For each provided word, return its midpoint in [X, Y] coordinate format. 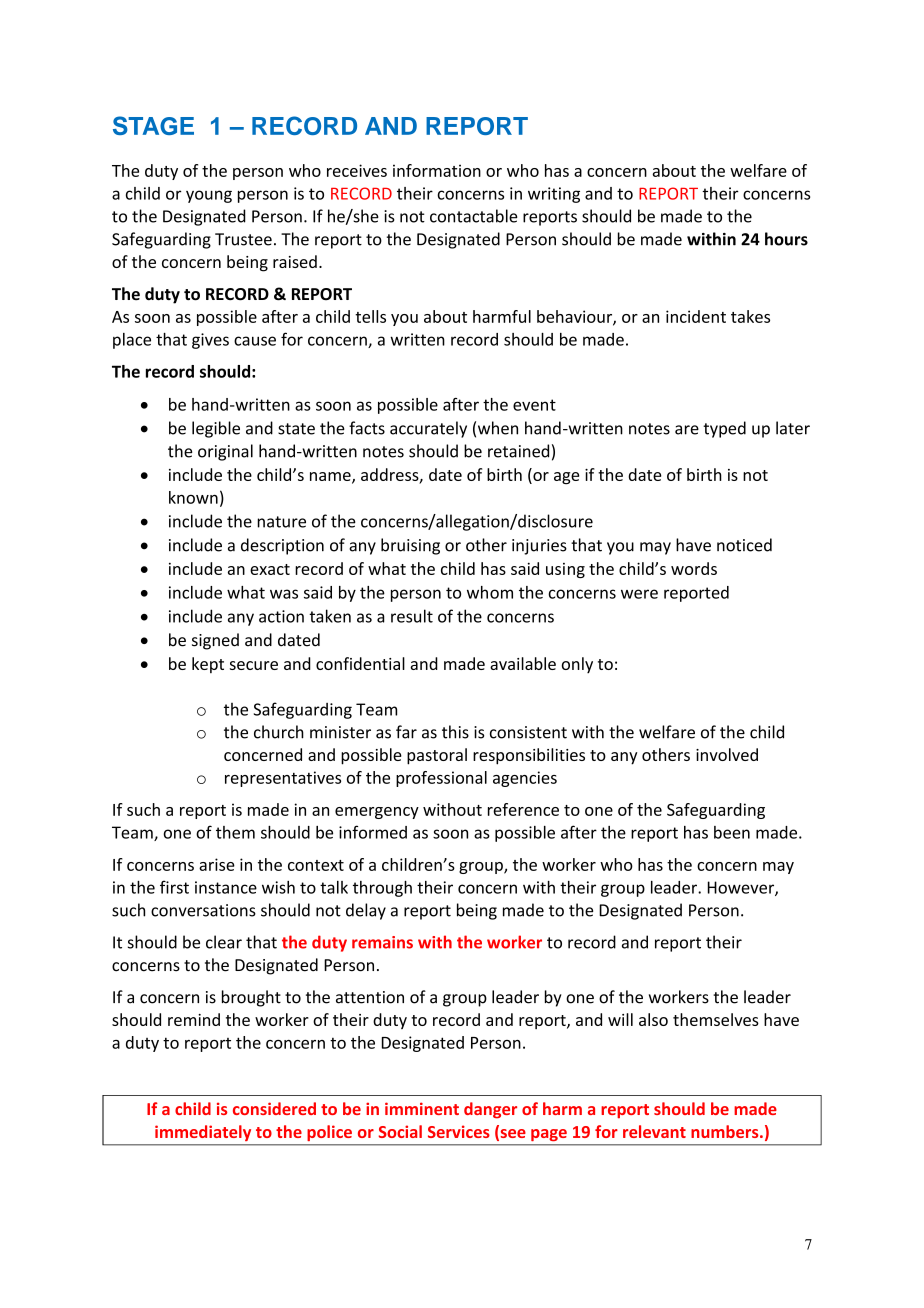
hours [786, 239]
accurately [428, 429]
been [732, 832]
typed [724, 429]
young [209, 196]
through [382, 889]
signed [215, 641]
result [412, 616]
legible [216, 429]
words [694, 568]
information [437, 170]
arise [217, 864]
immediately [203, 1133]
